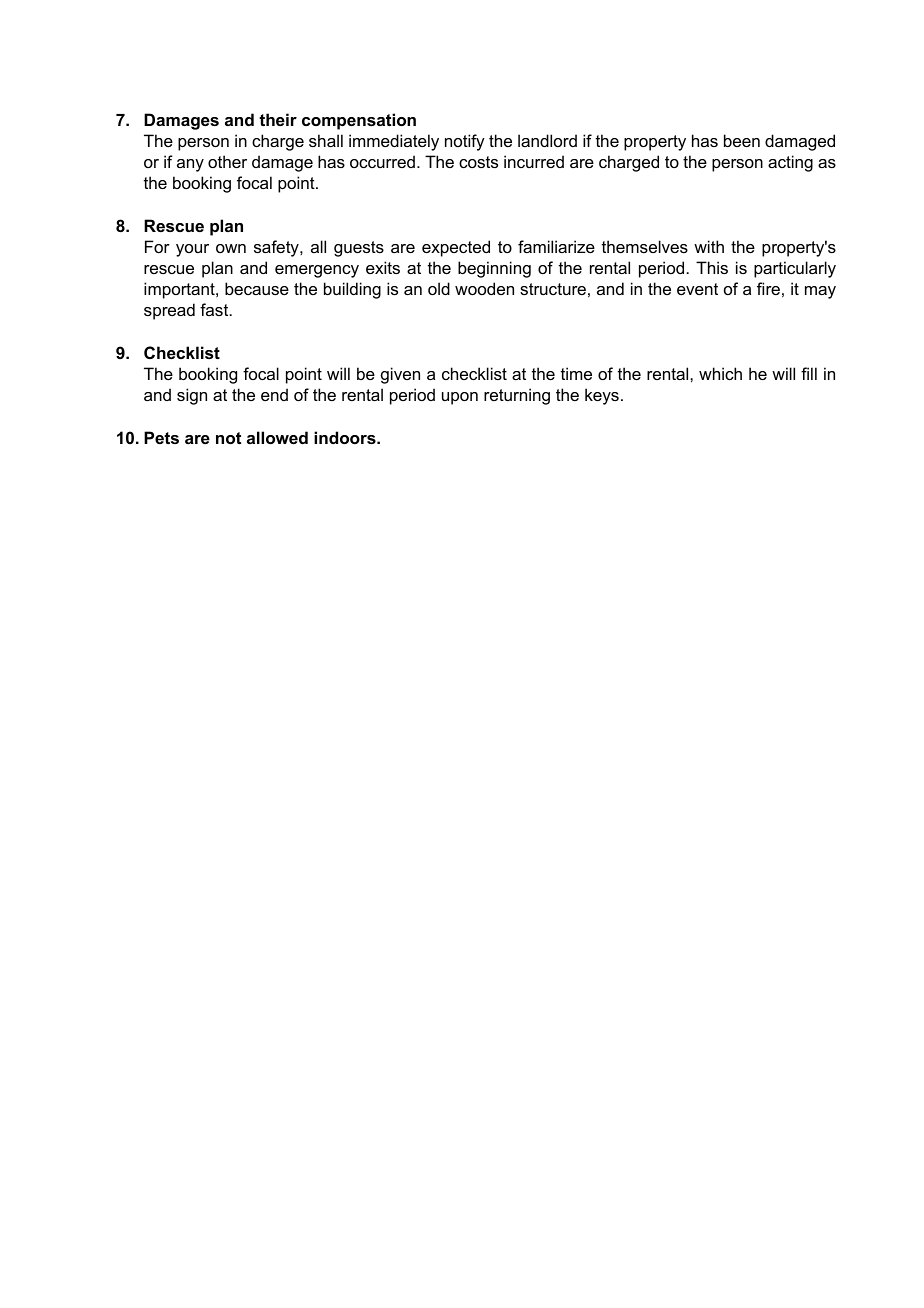 Image resolution: width=924 pixels, height=1308 pixels. Describe the element at coordinates (460, 398) in the document. I see `upon` at that location.
